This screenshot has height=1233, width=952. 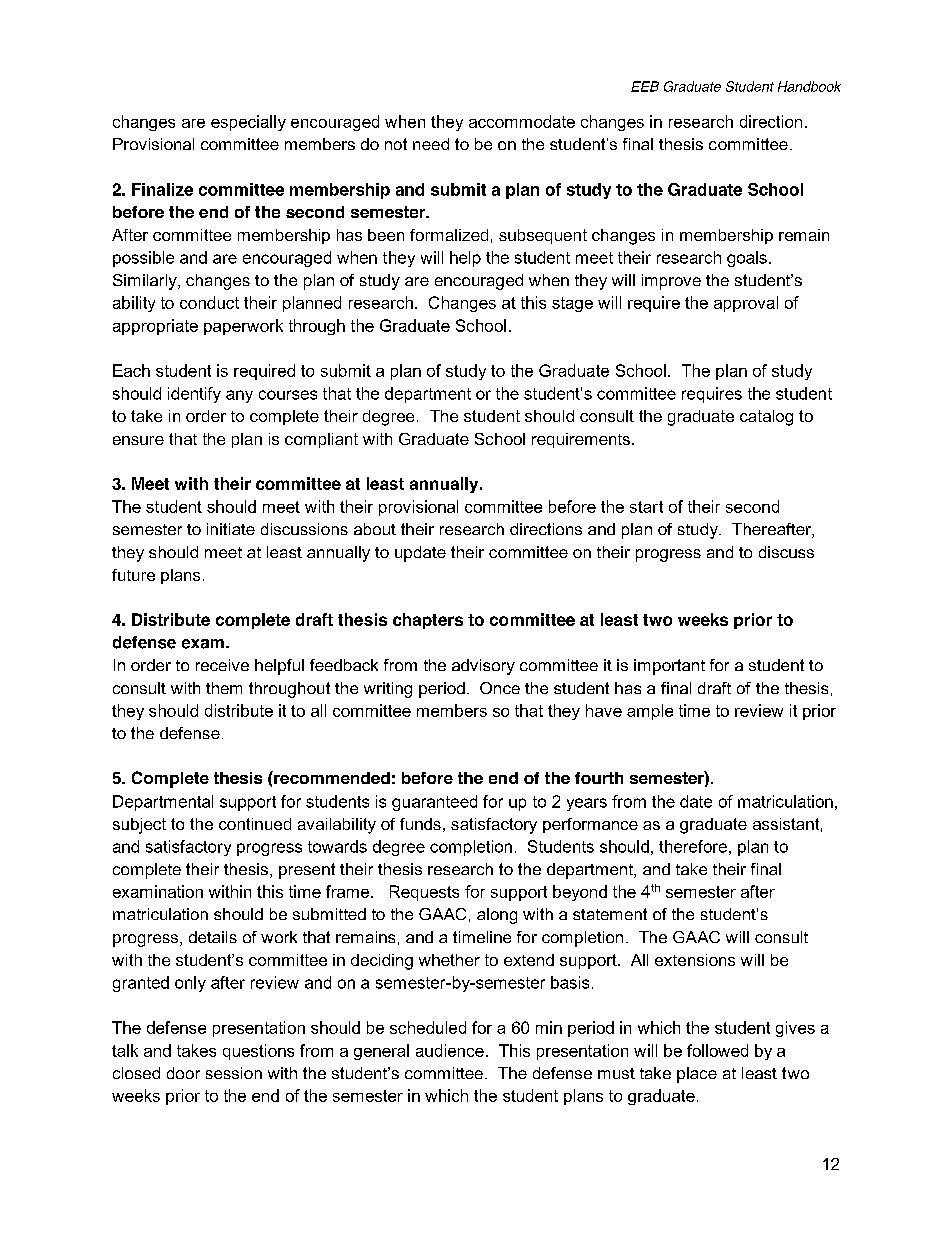 I want to click on initiate, so click(x=231, y=529).
